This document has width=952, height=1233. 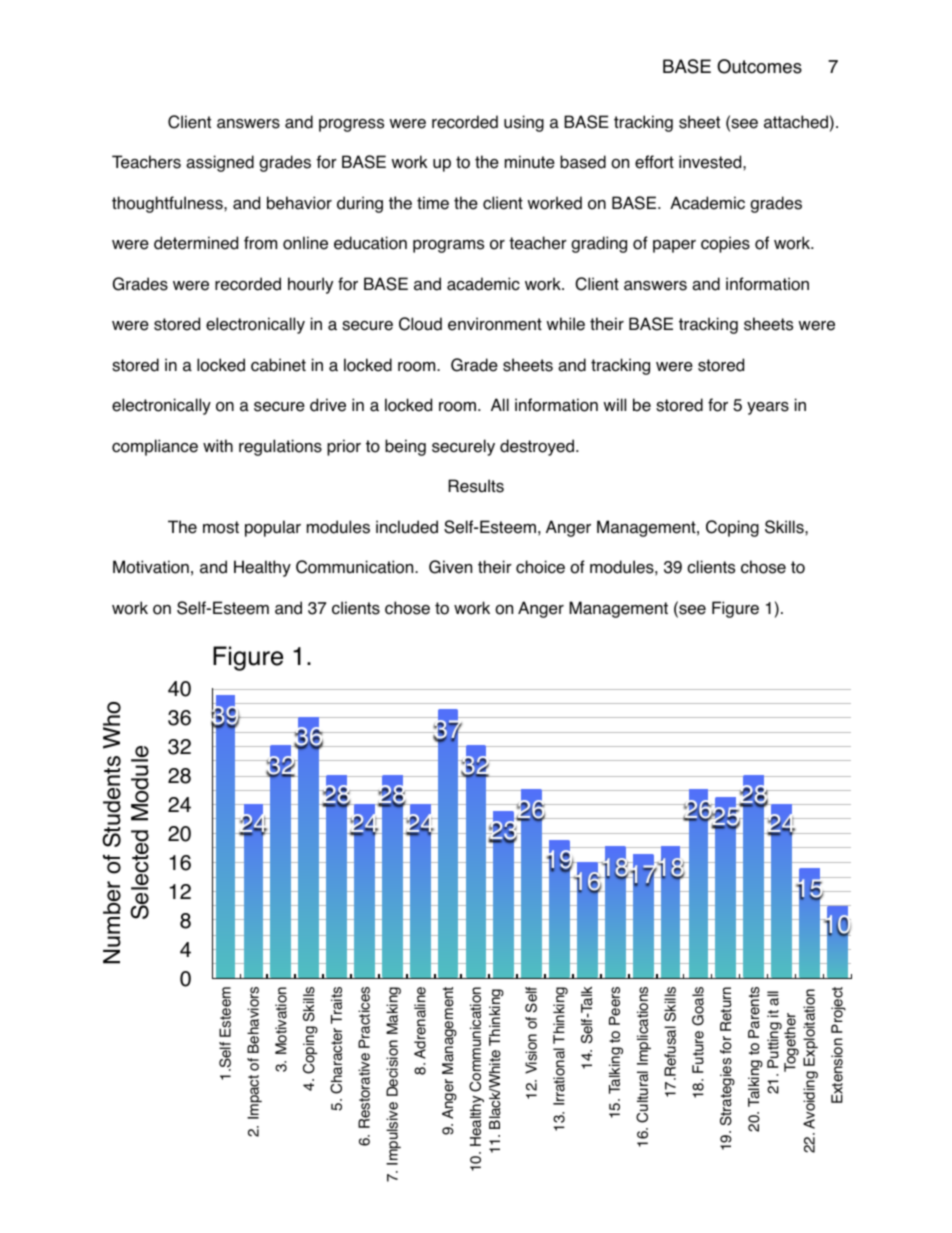 What do you see at coordinates (495, 324) in the document?
I see `environment` at bounding box center [495, 324].
